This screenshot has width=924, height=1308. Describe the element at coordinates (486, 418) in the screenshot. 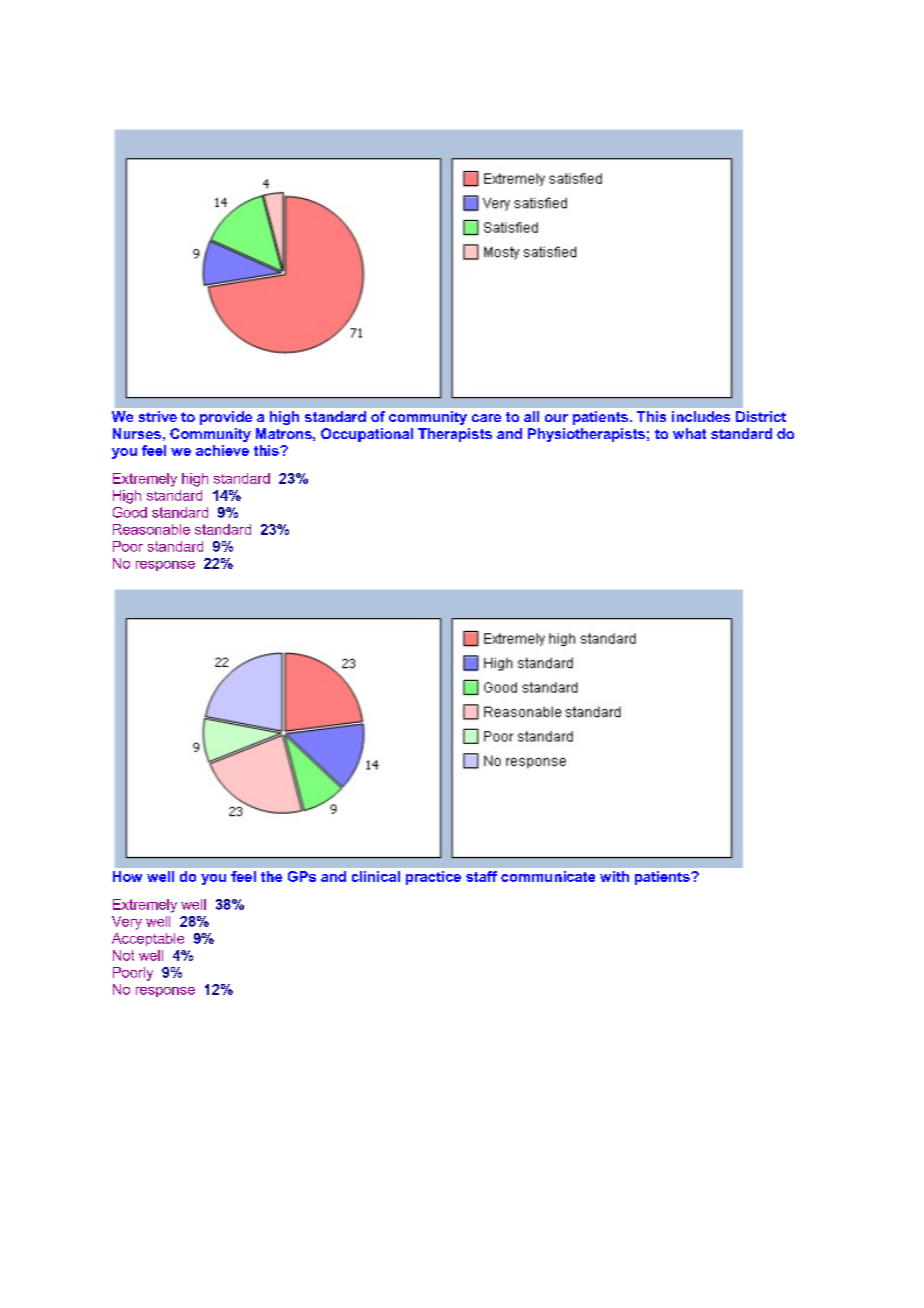

I see `care` at that location.
